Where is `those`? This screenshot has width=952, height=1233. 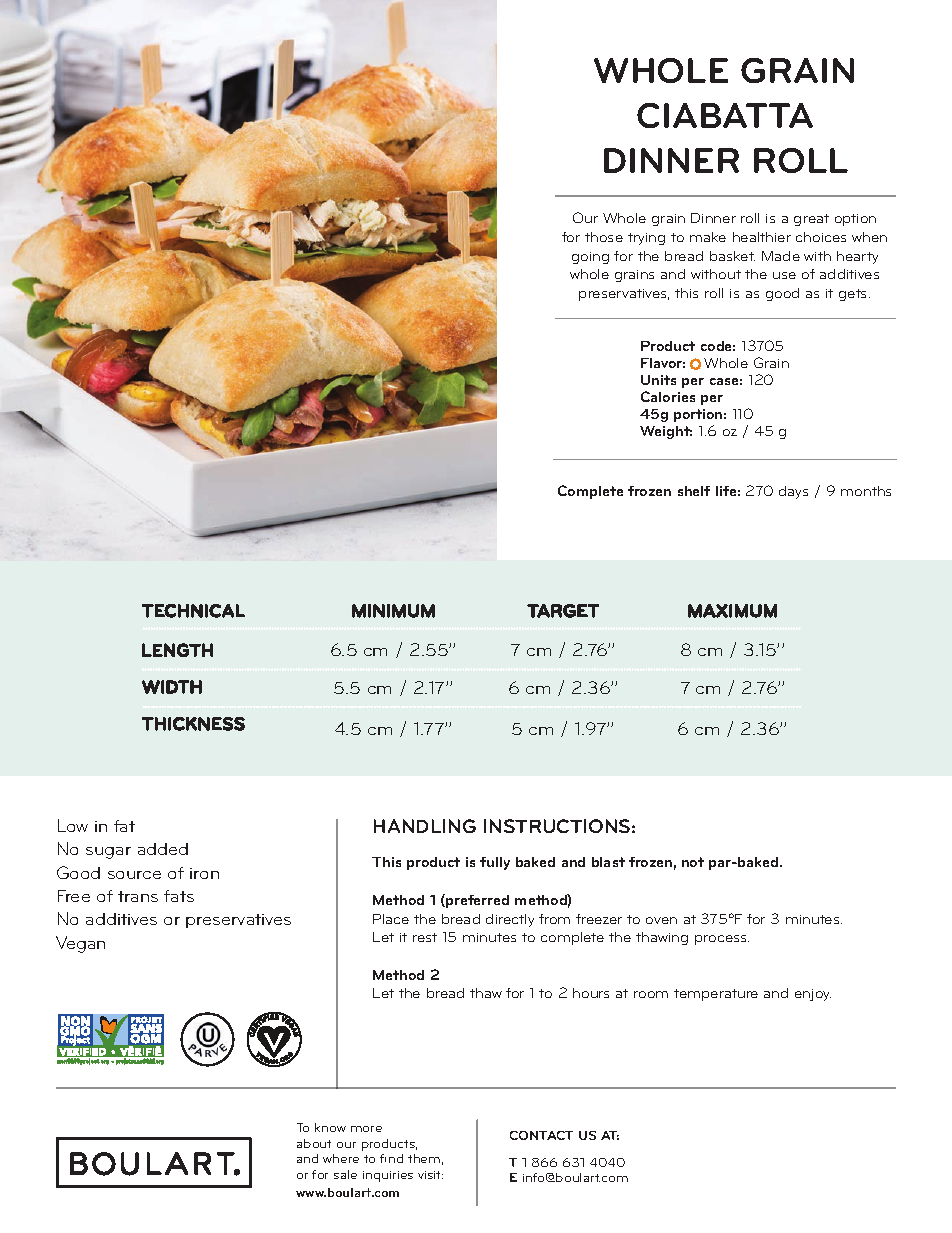
those is located at coordinates (604, 237).
